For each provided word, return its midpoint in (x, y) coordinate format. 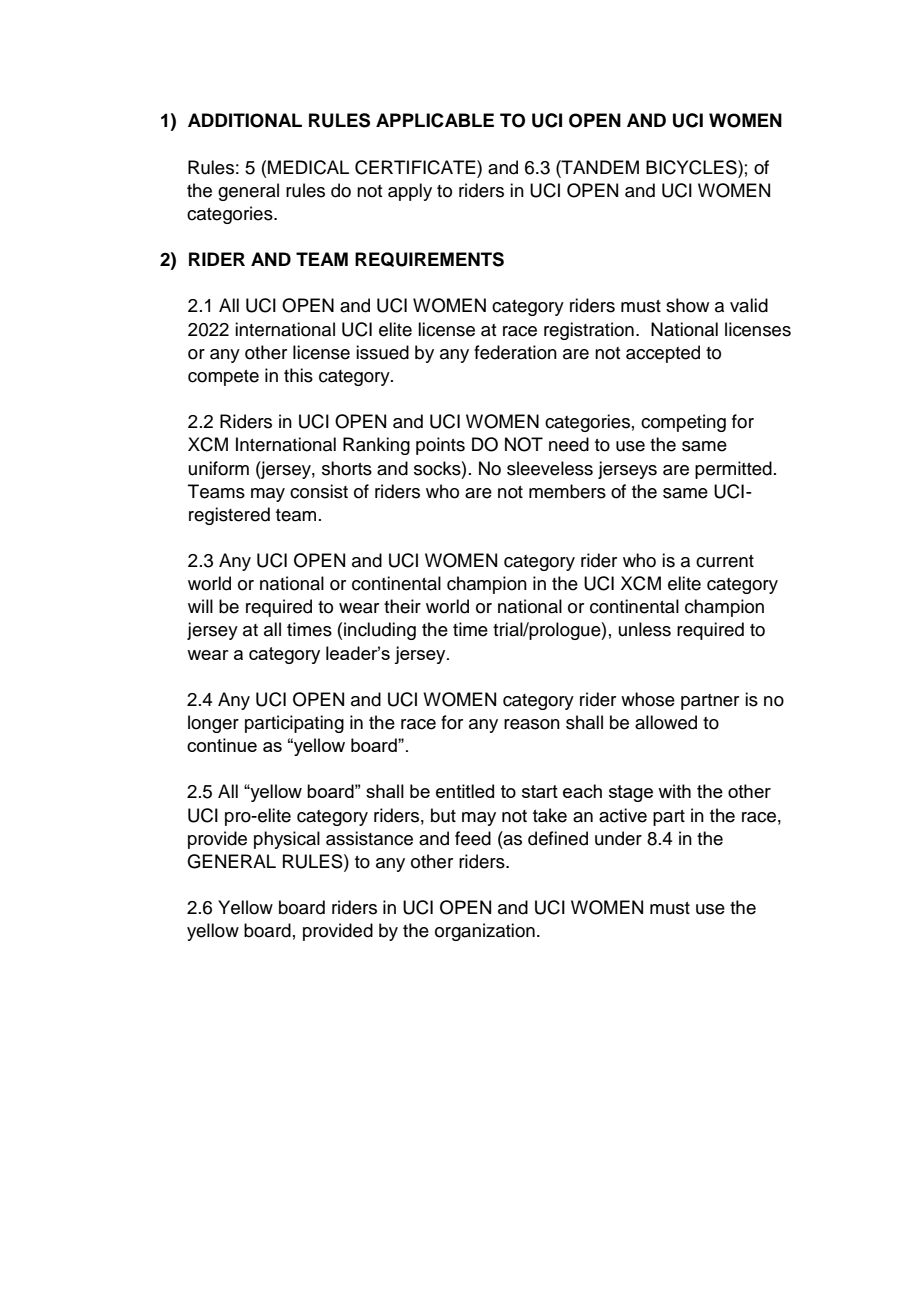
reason (532, 724)
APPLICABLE (435, 120)
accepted (663, 354)
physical (287, 840)
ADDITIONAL (245, 120)
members (567, 491)
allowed (666, 722)
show (687, 305)
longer (213, 724)
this (298, 375)
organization (485, 932)
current (725, 561)
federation (515, 352)
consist (319, 491)
